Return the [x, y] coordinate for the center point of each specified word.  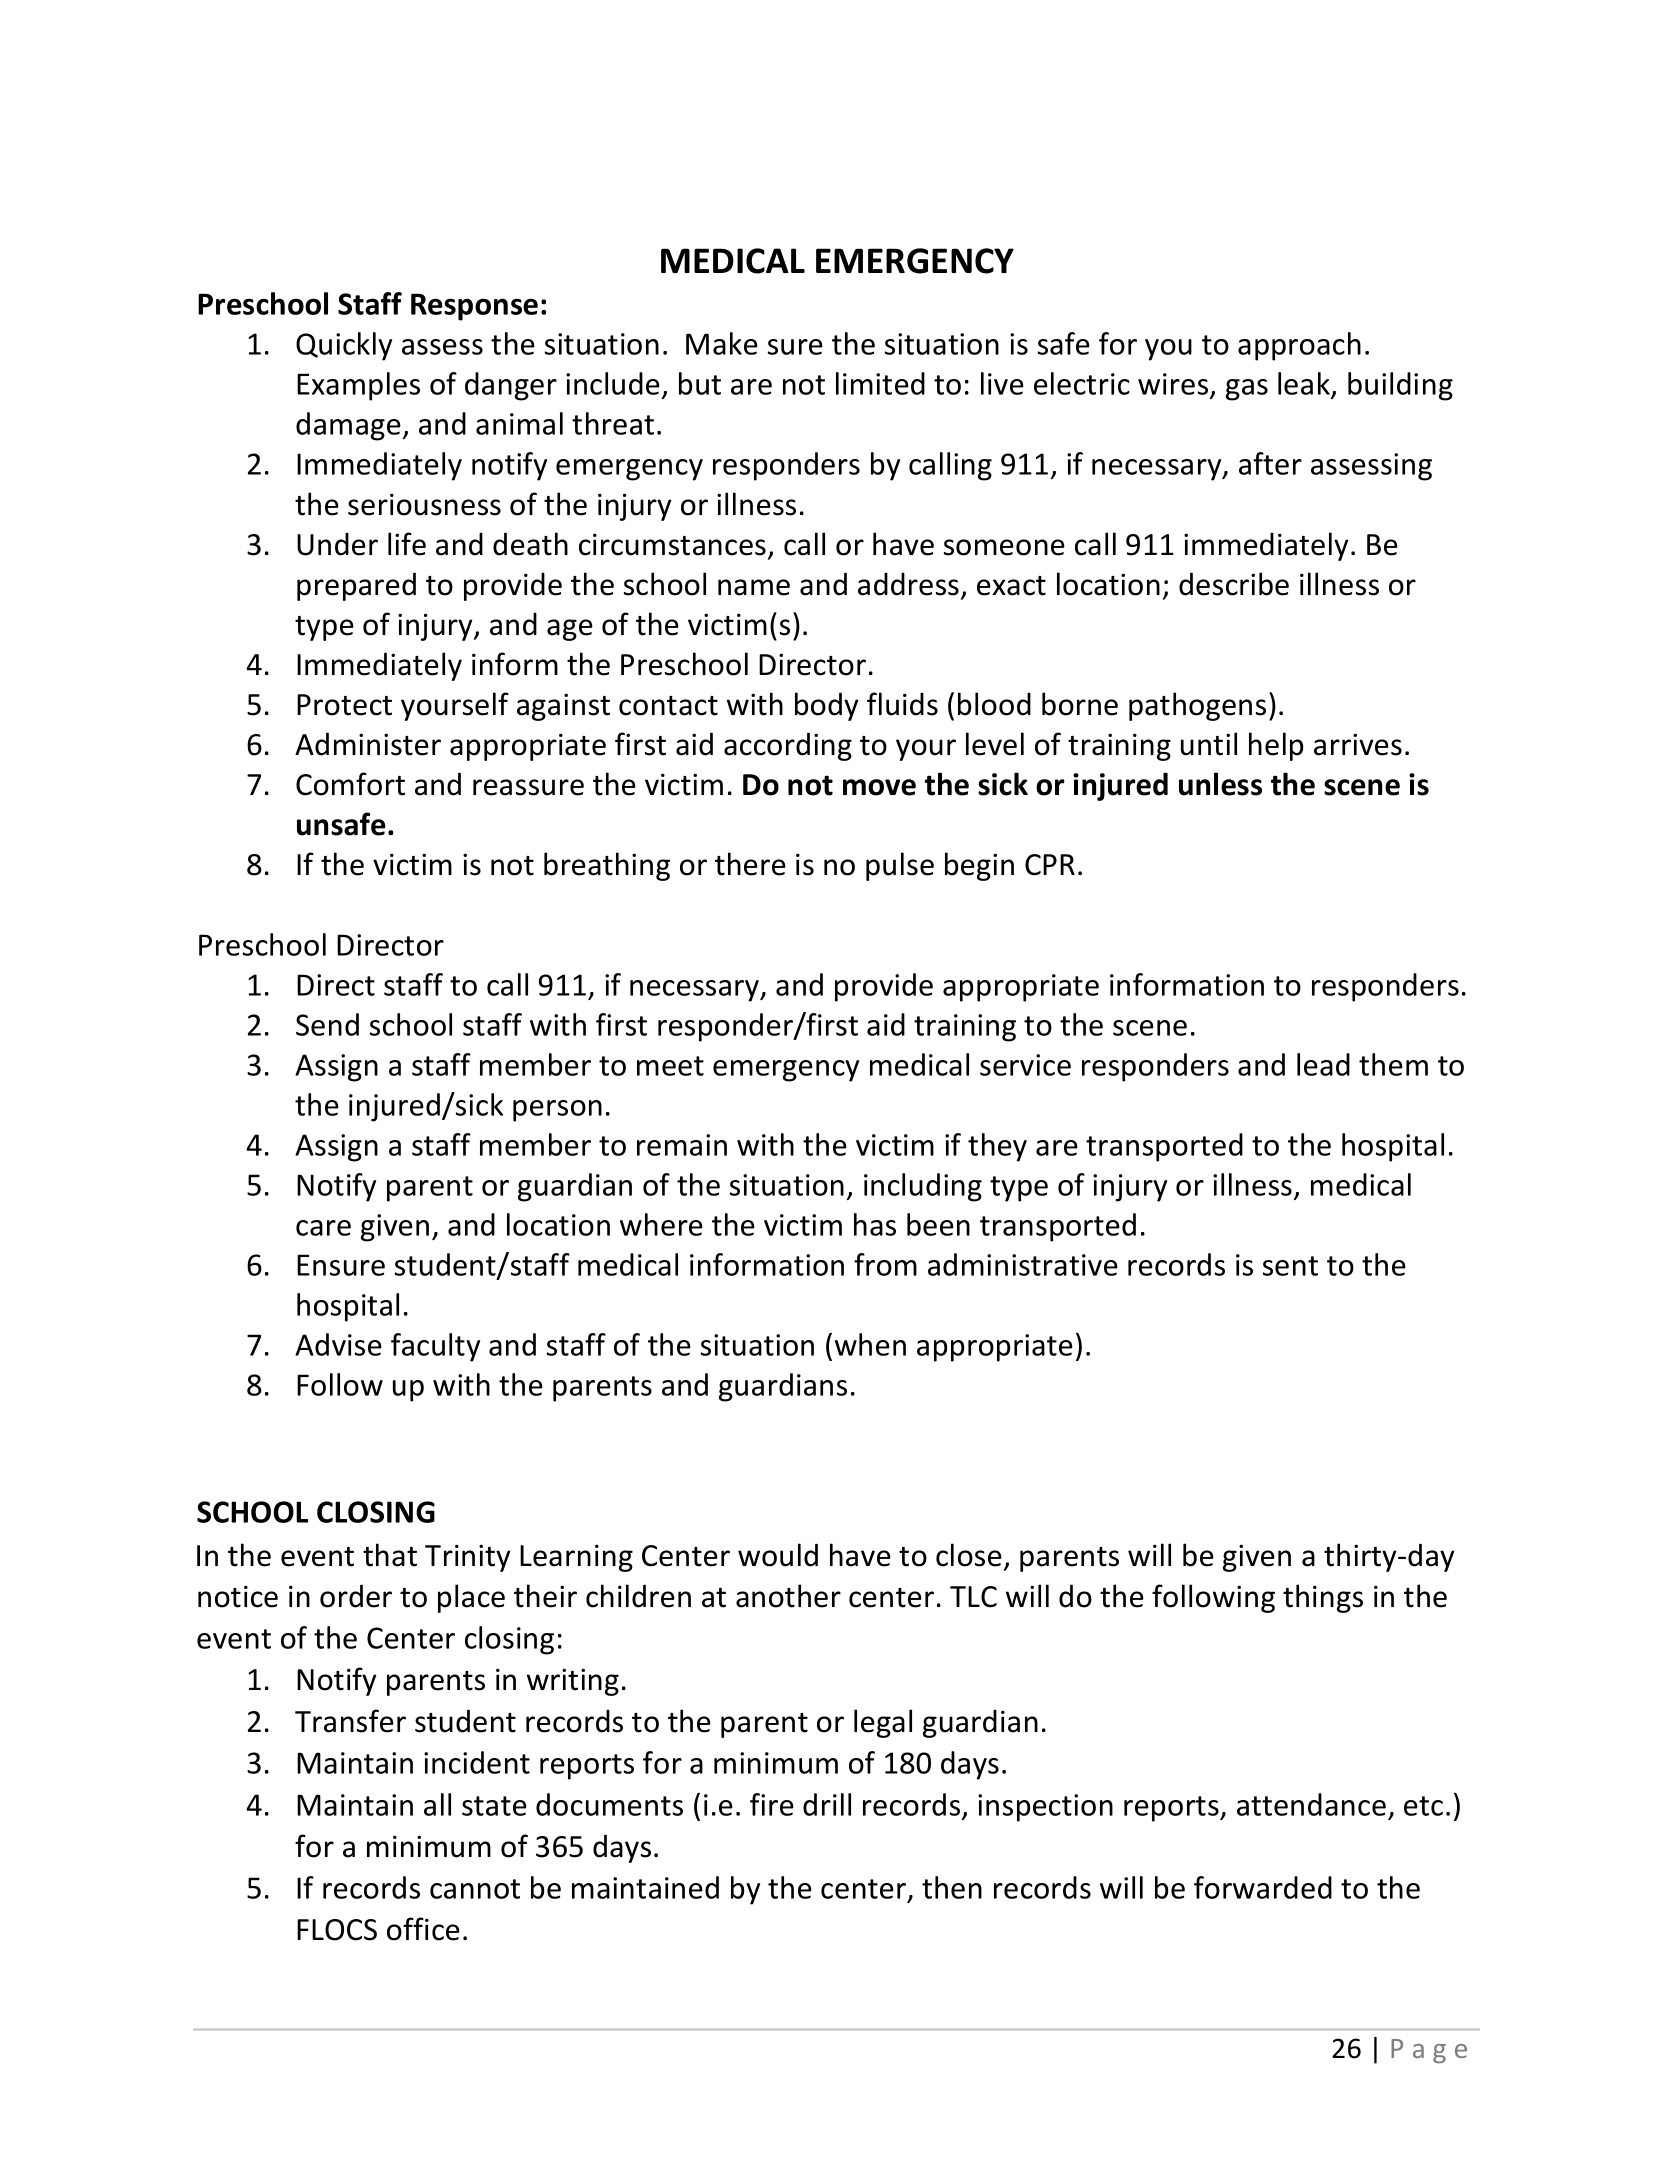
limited [880, 383]
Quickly [344, 346]
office [423, 1929]
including [923, 1187]
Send [327, 1024]
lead [1323, 1064]
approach [1299, 346]
